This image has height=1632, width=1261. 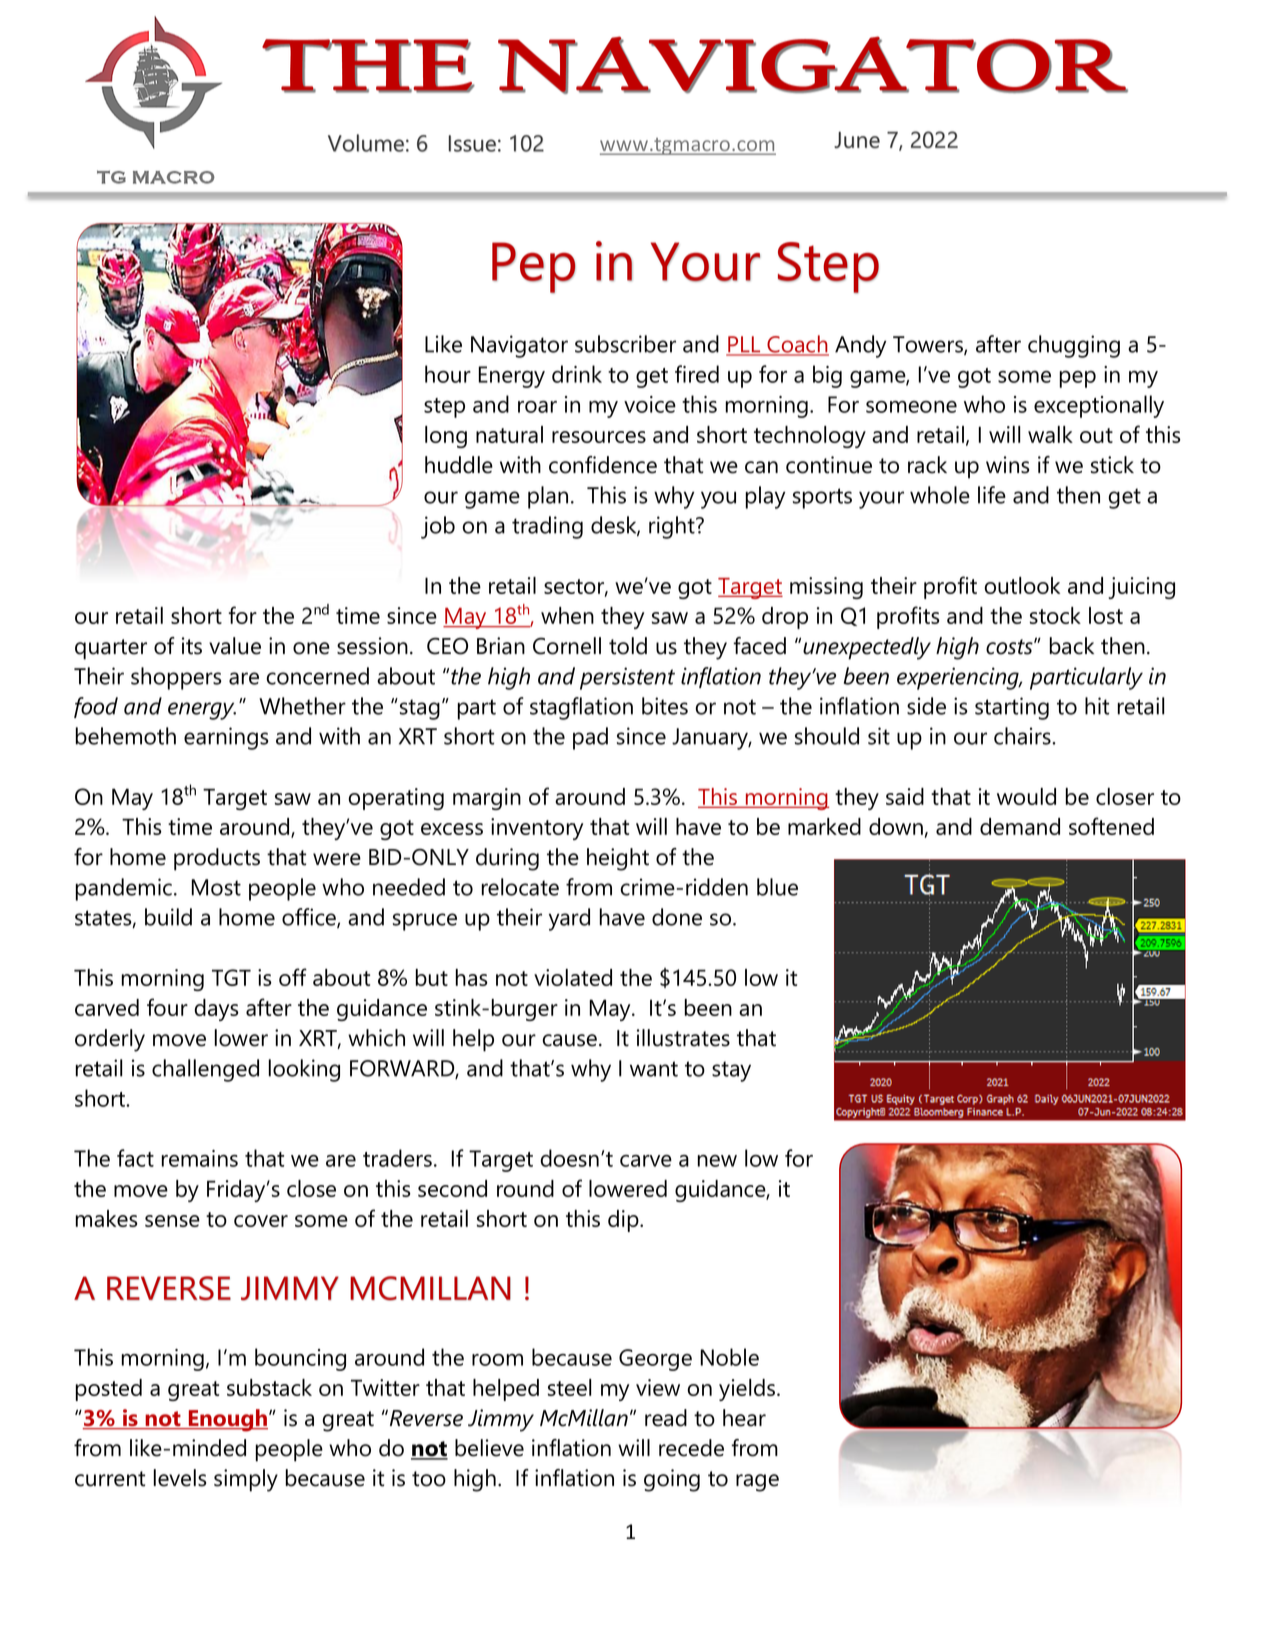 I want to click on confidence, so click(x=603, y=465).
